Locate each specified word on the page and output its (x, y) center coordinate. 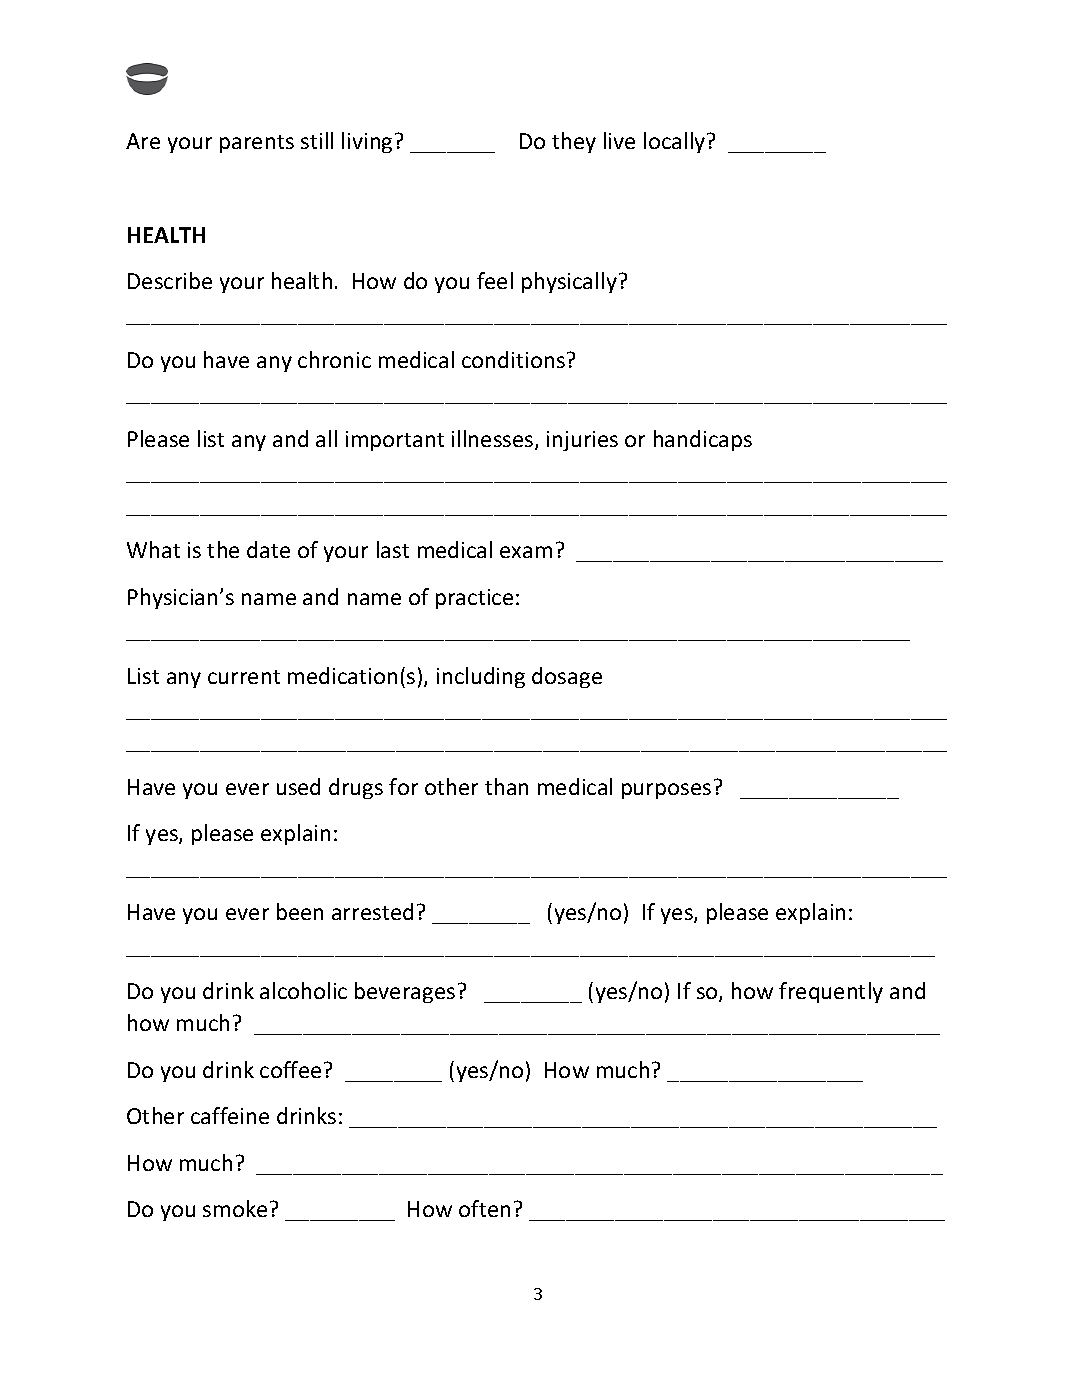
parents (257, 144)
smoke (235, 1208)
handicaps (703, 440)
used (298, 786)
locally (676, 142)
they (574, 142)
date (268, 549)
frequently (831, 992)
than (506, 786)
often (484, 1208)
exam (526, 552)
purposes (666, 791)
